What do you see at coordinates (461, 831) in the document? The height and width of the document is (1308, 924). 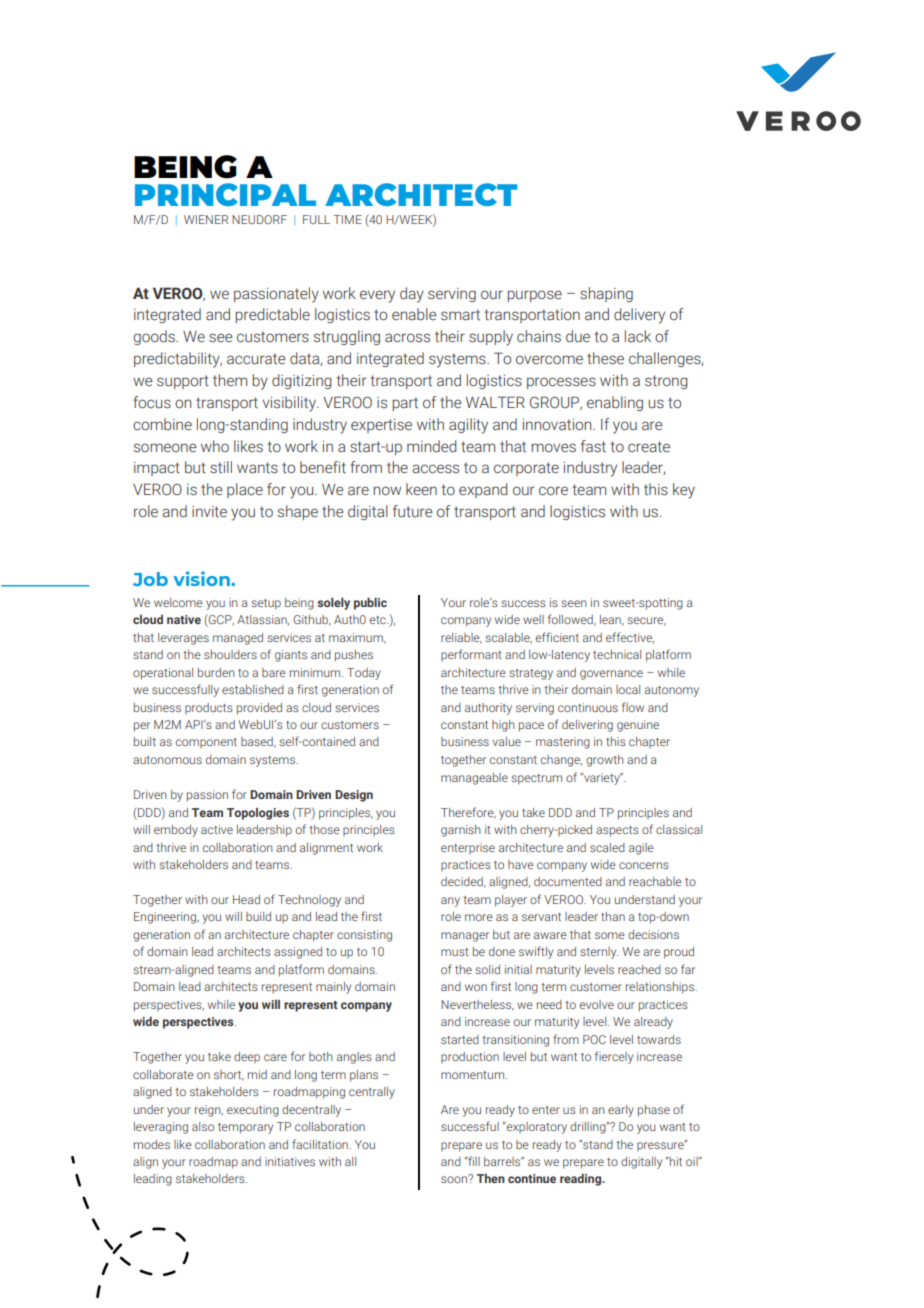 I see `garnish` at bounding box center [461, 831].
